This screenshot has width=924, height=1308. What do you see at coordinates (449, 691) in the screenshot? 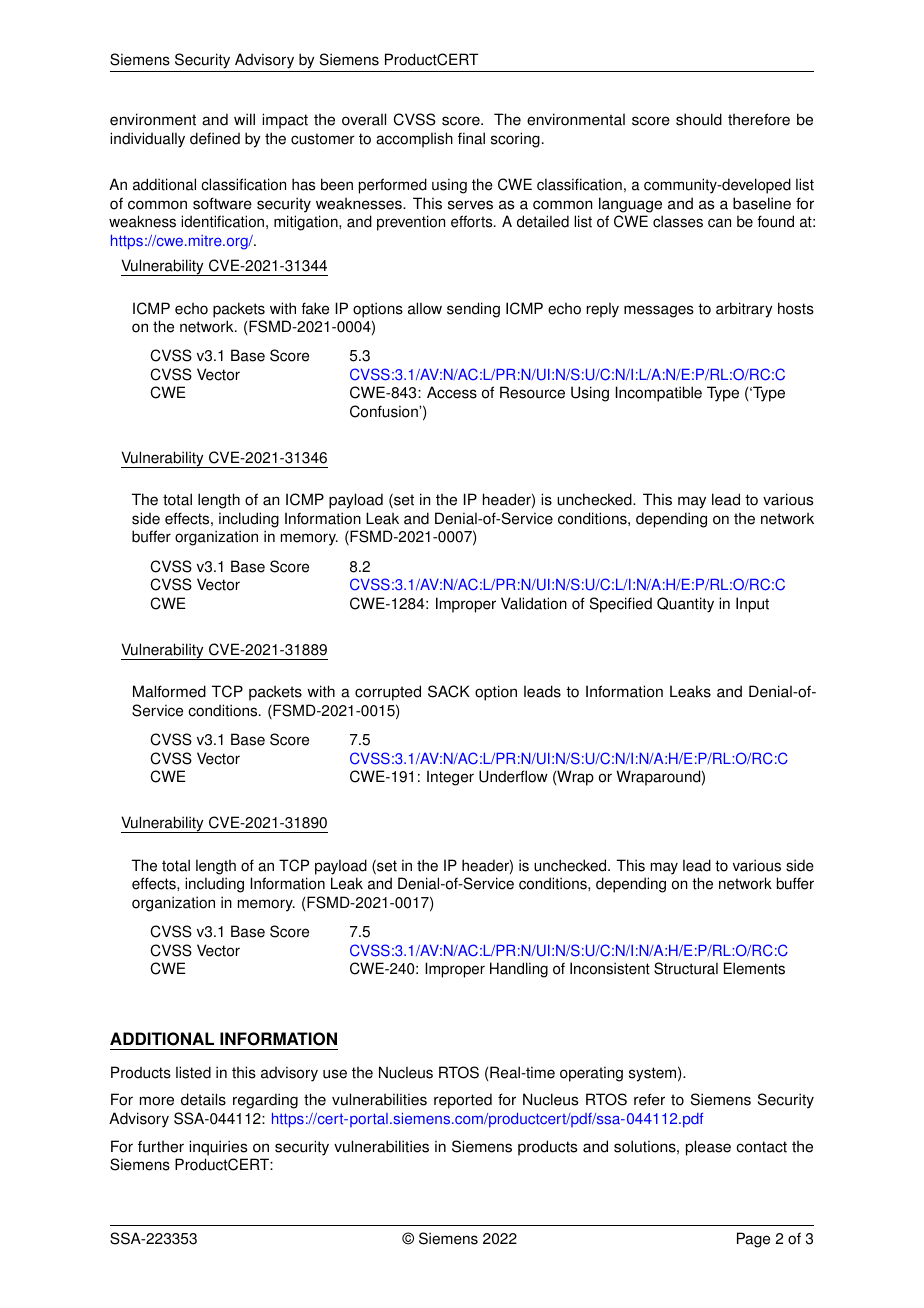
I see `SACK` at bounding box center [449, 691].
